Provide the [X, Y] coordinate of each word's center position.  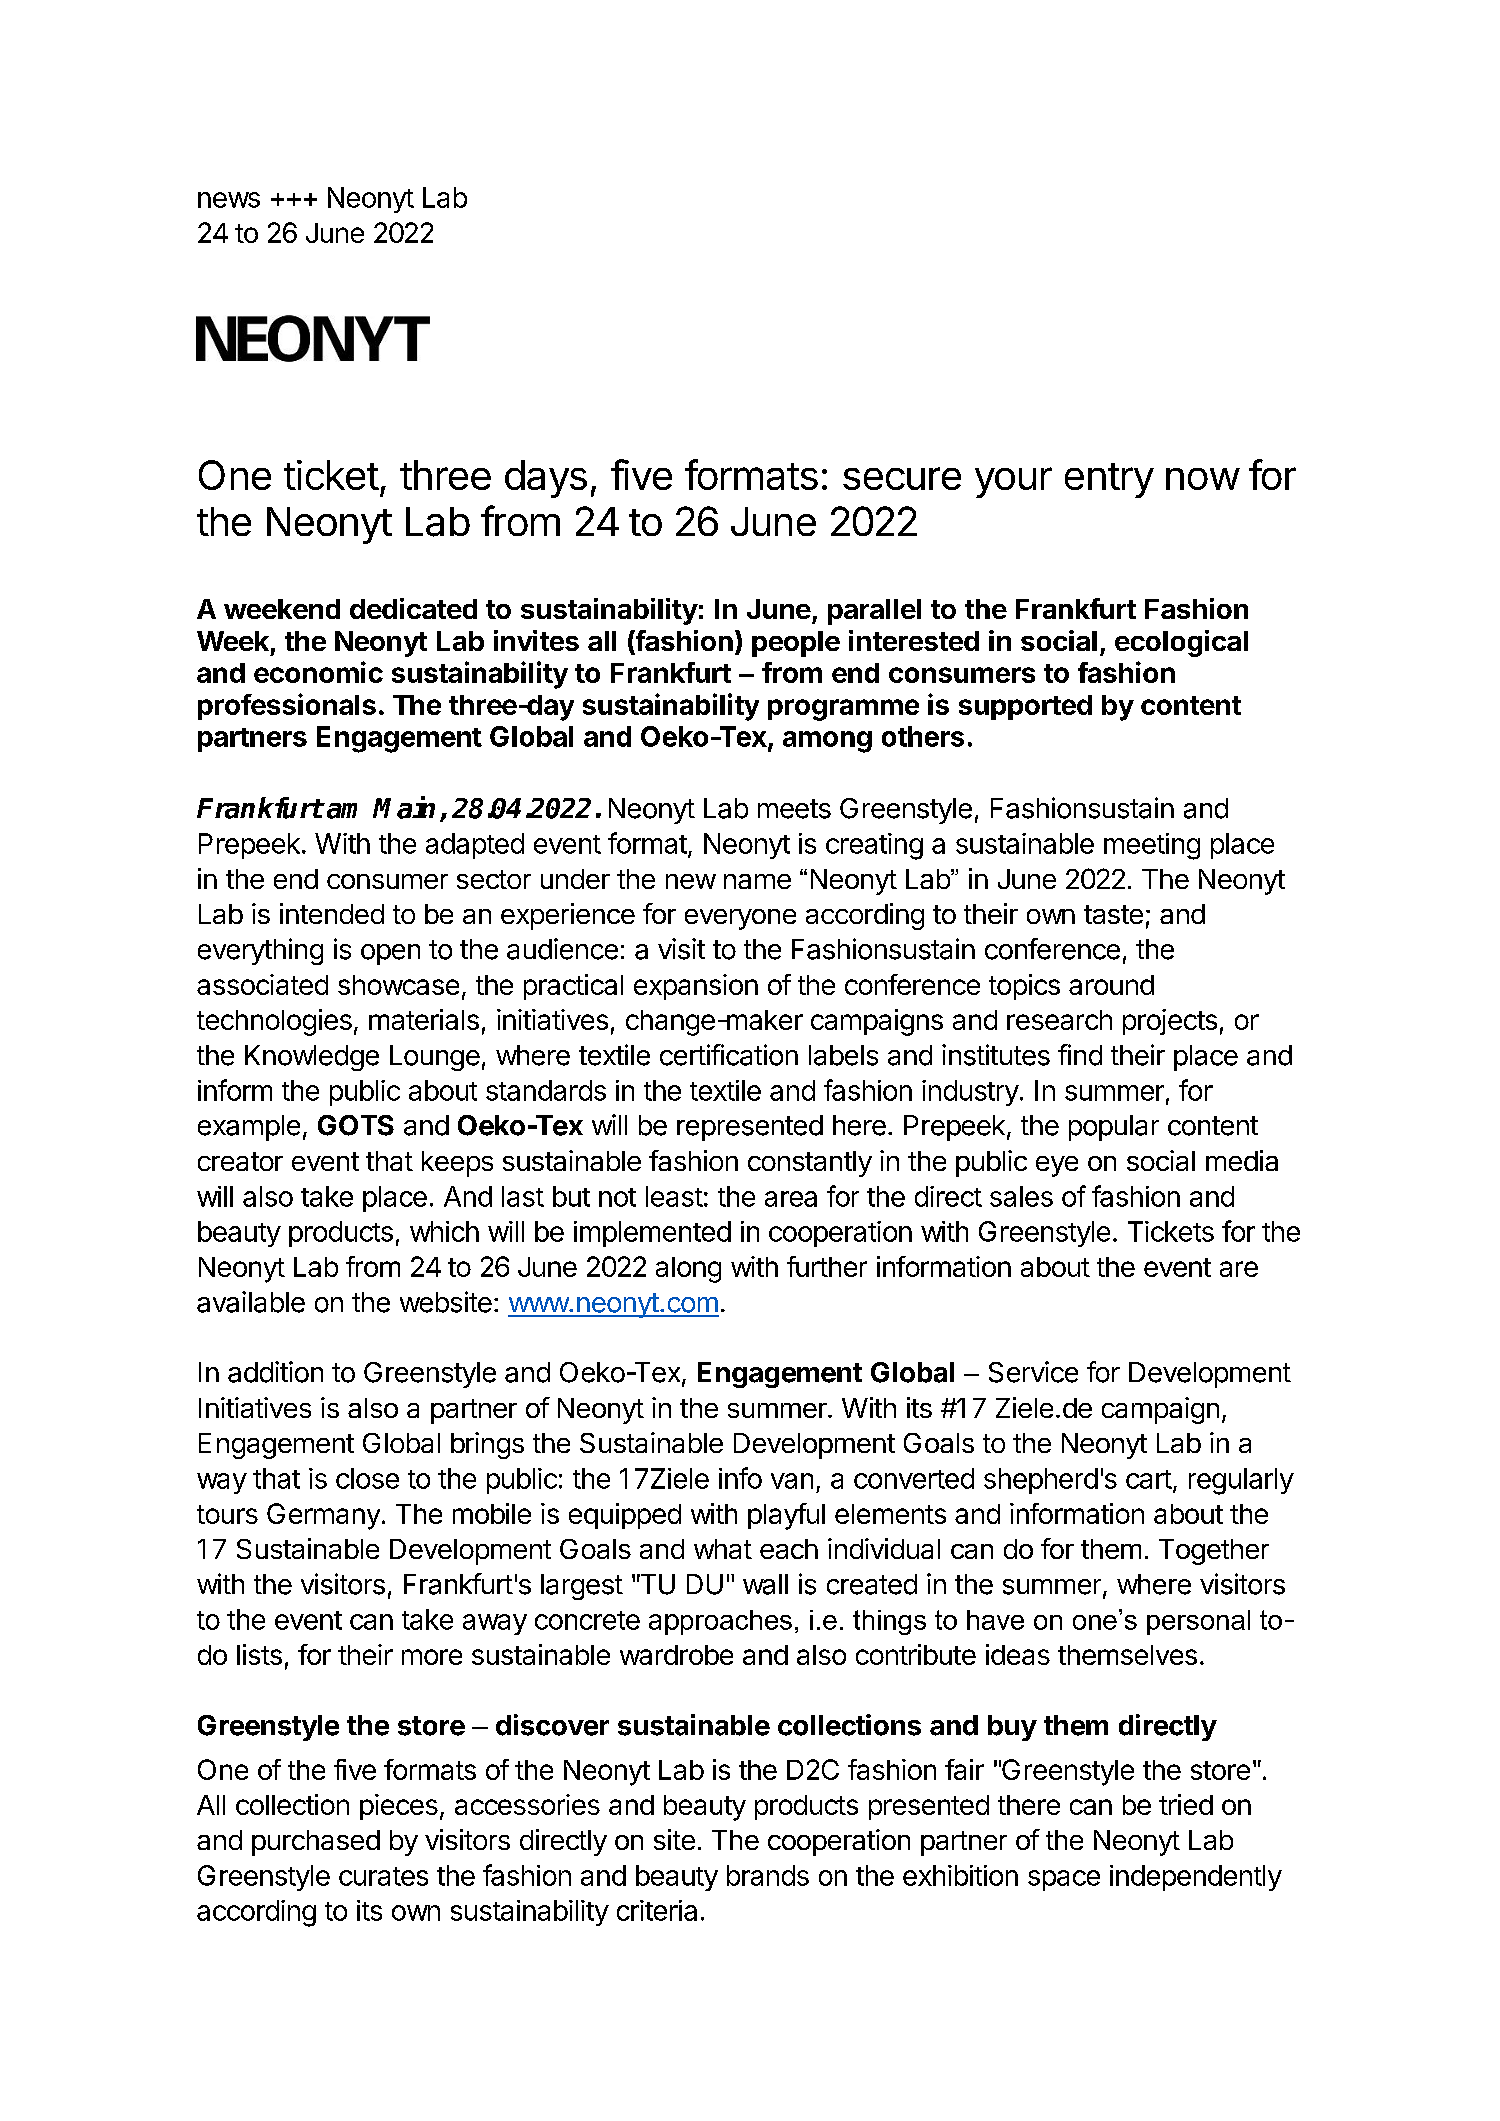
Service [1033, 1372]
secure [902, 478]
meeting [1152, 846]
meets [794, 809]
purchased [316, 1843]
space [1064, 1880]
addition [275, 1372]
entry [1109, 480]
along [688, 1270]
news [229, 200]
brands [768, 1875]
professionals [287, 706]
